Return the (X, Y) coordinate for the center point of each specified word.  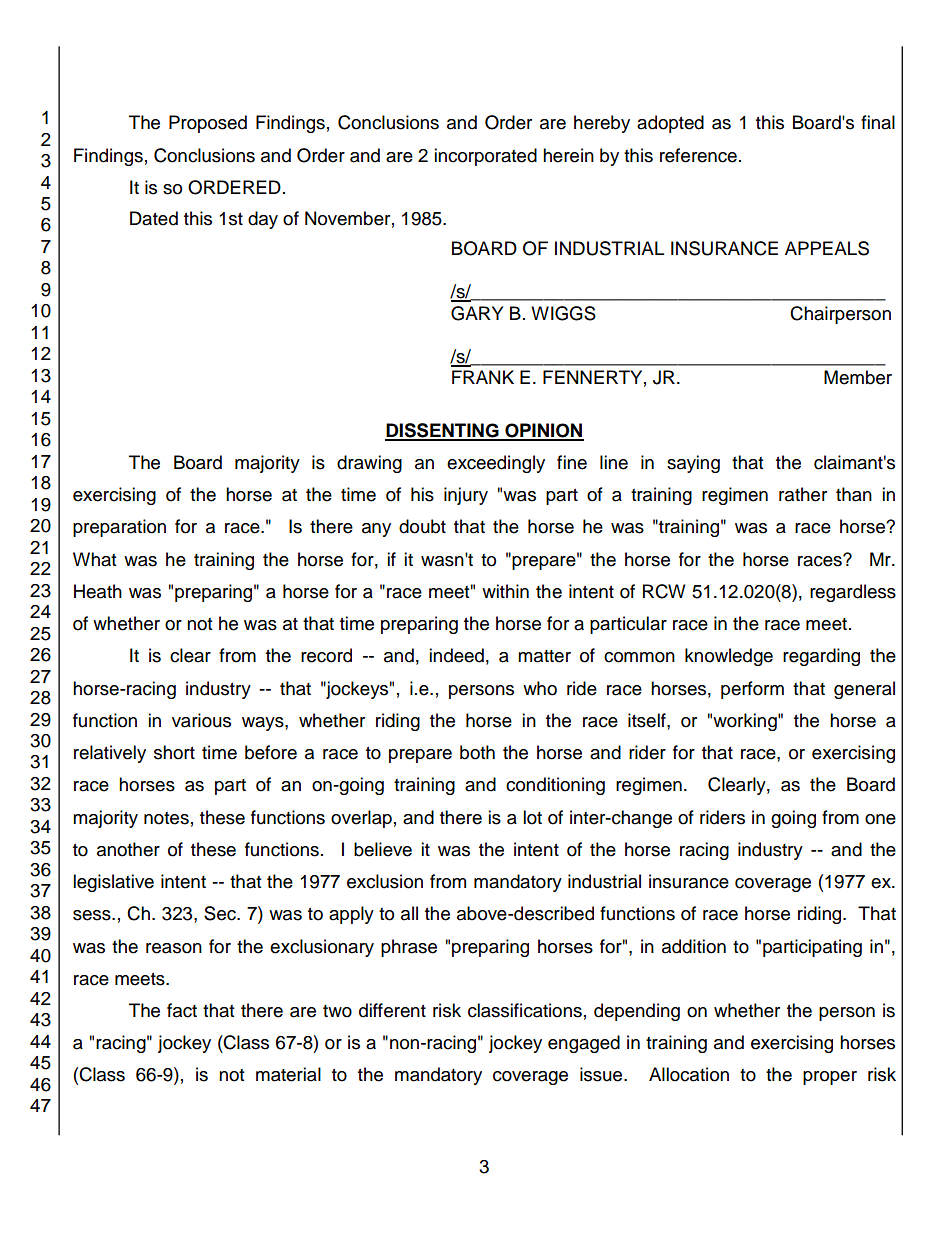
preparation (119, 528)
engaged (584, 1044)
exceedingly (496, 464)
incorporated (485, 157)
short (174, 752)
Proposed (208, 124)
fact (182, 1010)
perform (752, 690)
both (477, 752)
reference (698, 155)
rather (803, 494)
